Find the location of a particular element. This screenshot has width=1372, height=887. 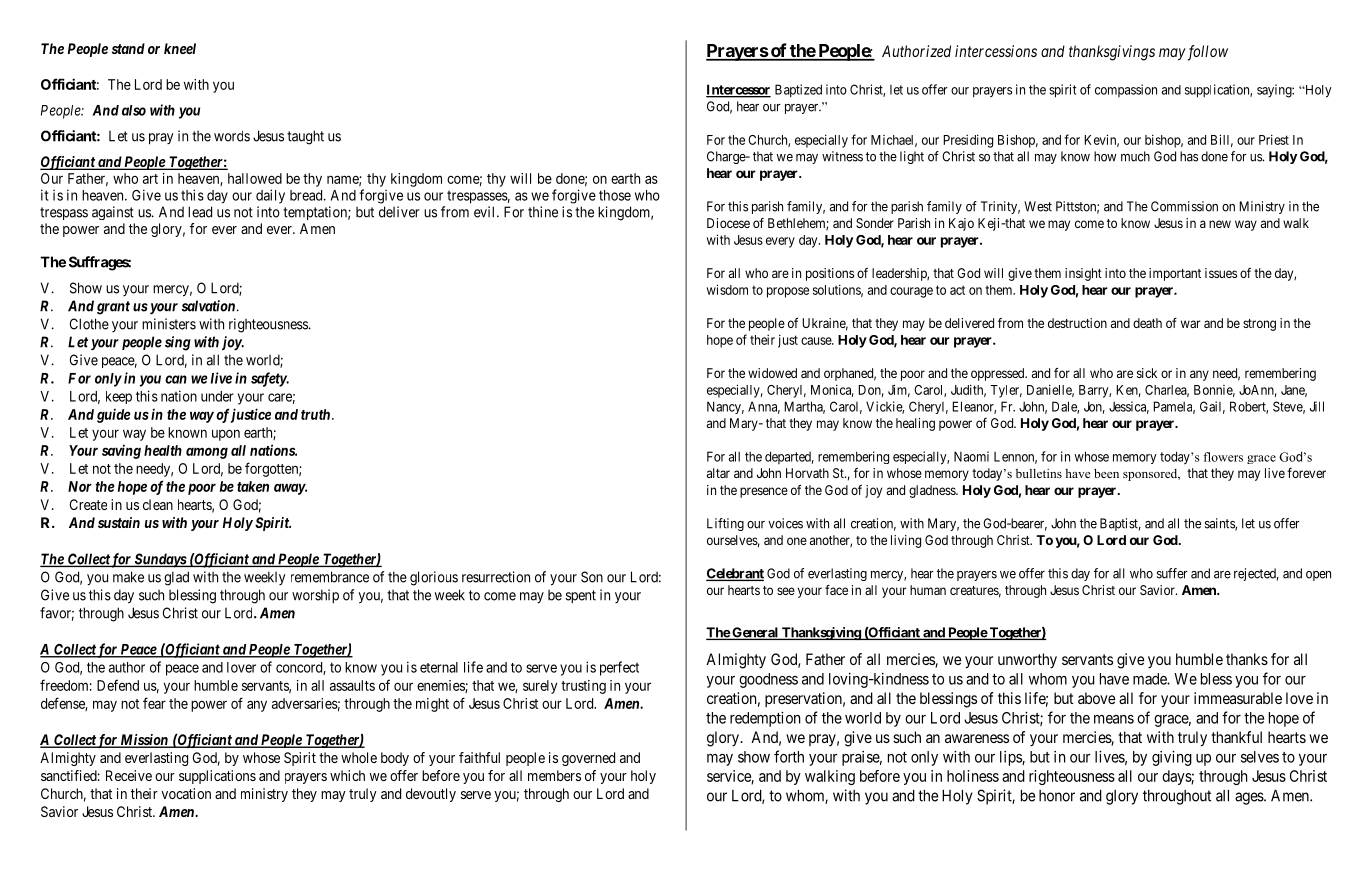

Intercessor is located at coordinates (738, 90).
